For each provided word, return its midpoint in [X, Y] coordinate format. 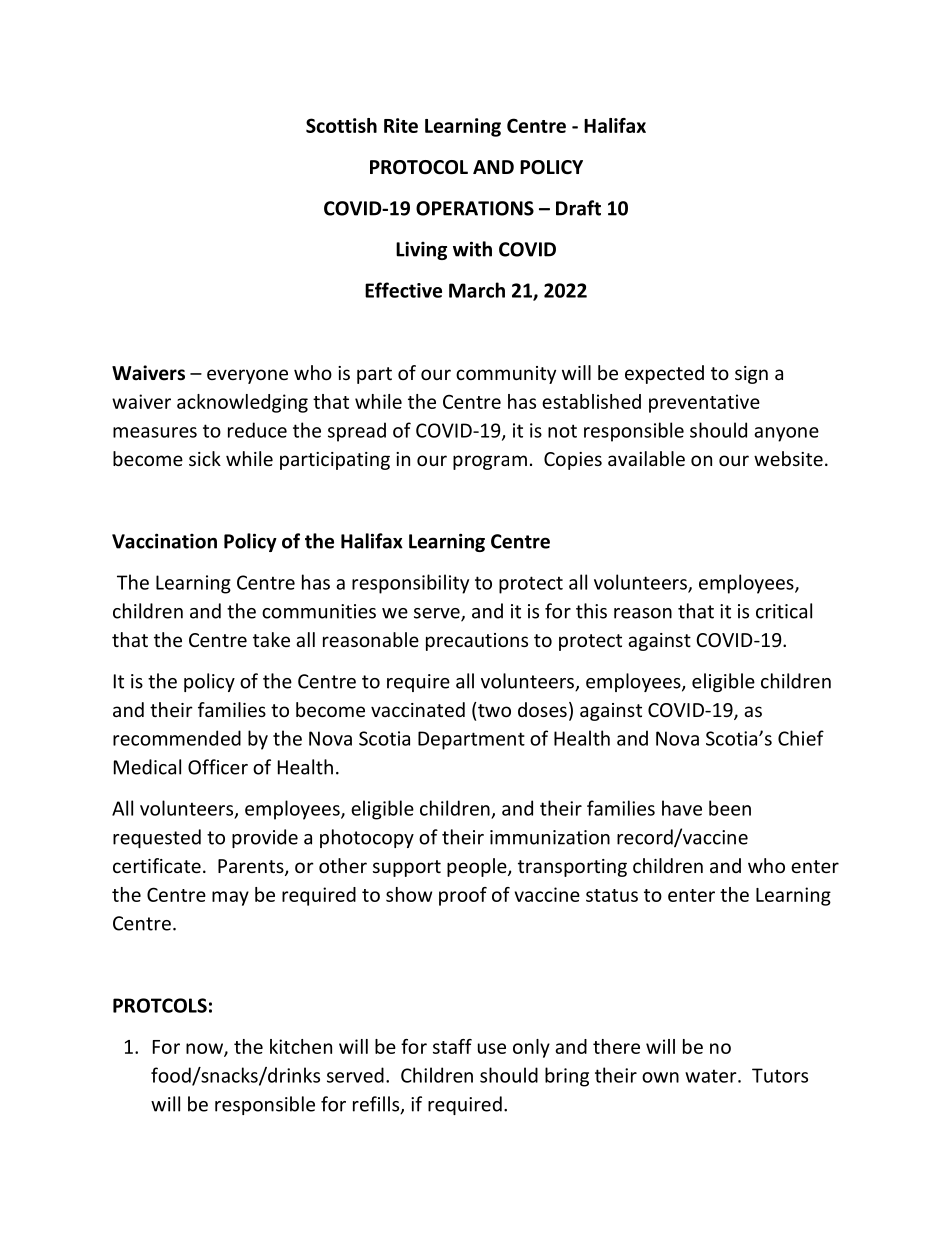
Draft [578, 208]
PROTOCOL [419, 167]
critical [784, 611]
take [271, 639]
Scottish [341, 125]
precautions [477, 642]
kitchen [301, 1046]
